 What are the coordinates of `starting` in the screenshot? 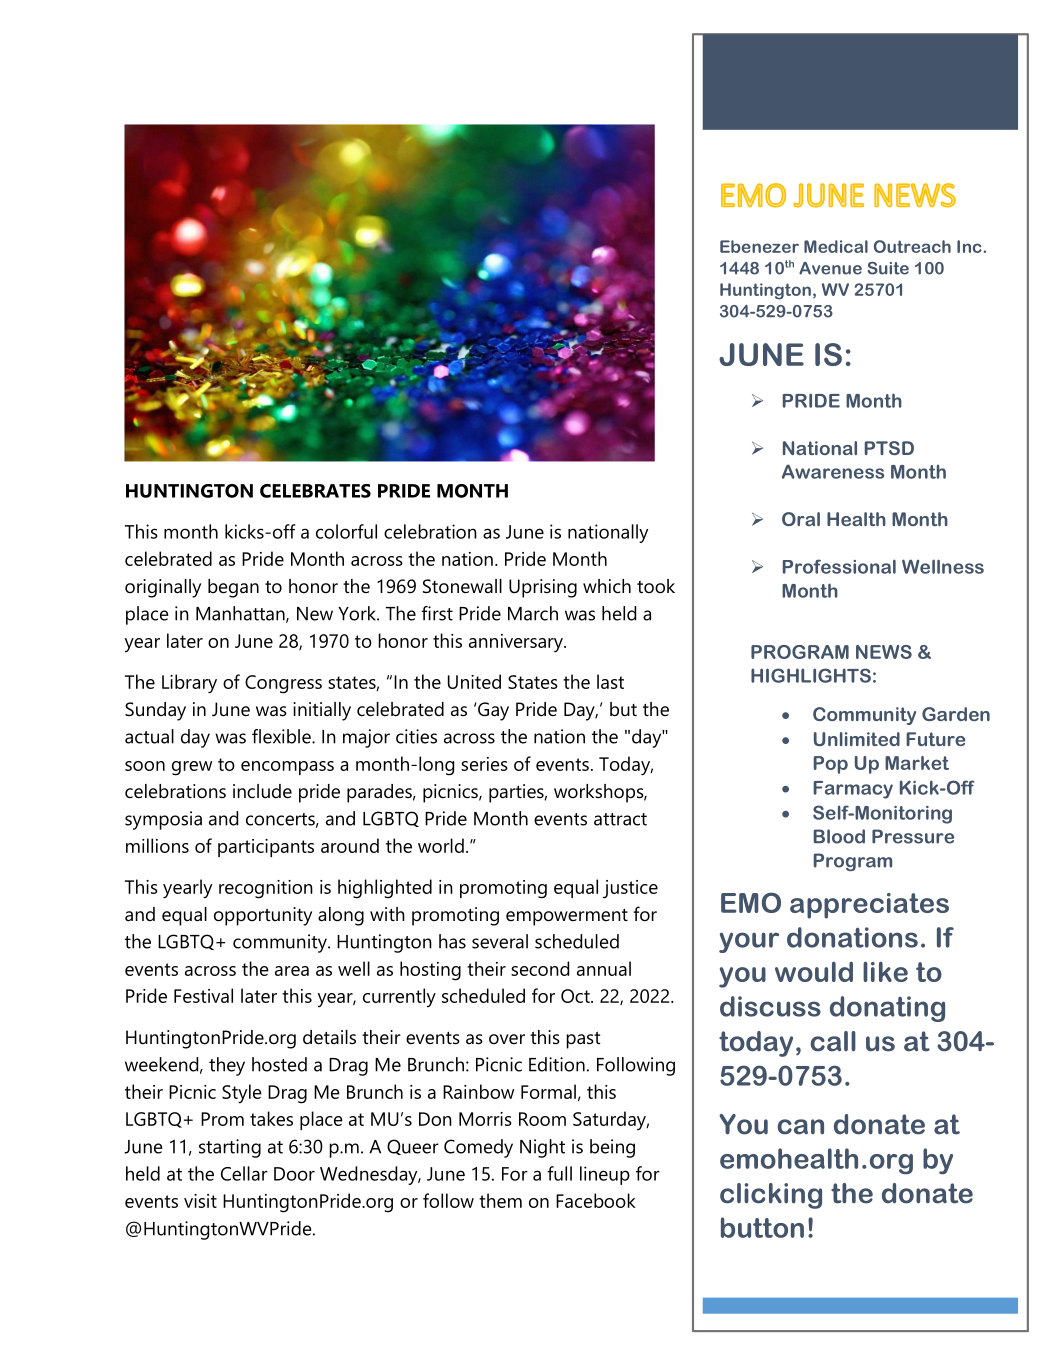 It's located at (230, 1148).
